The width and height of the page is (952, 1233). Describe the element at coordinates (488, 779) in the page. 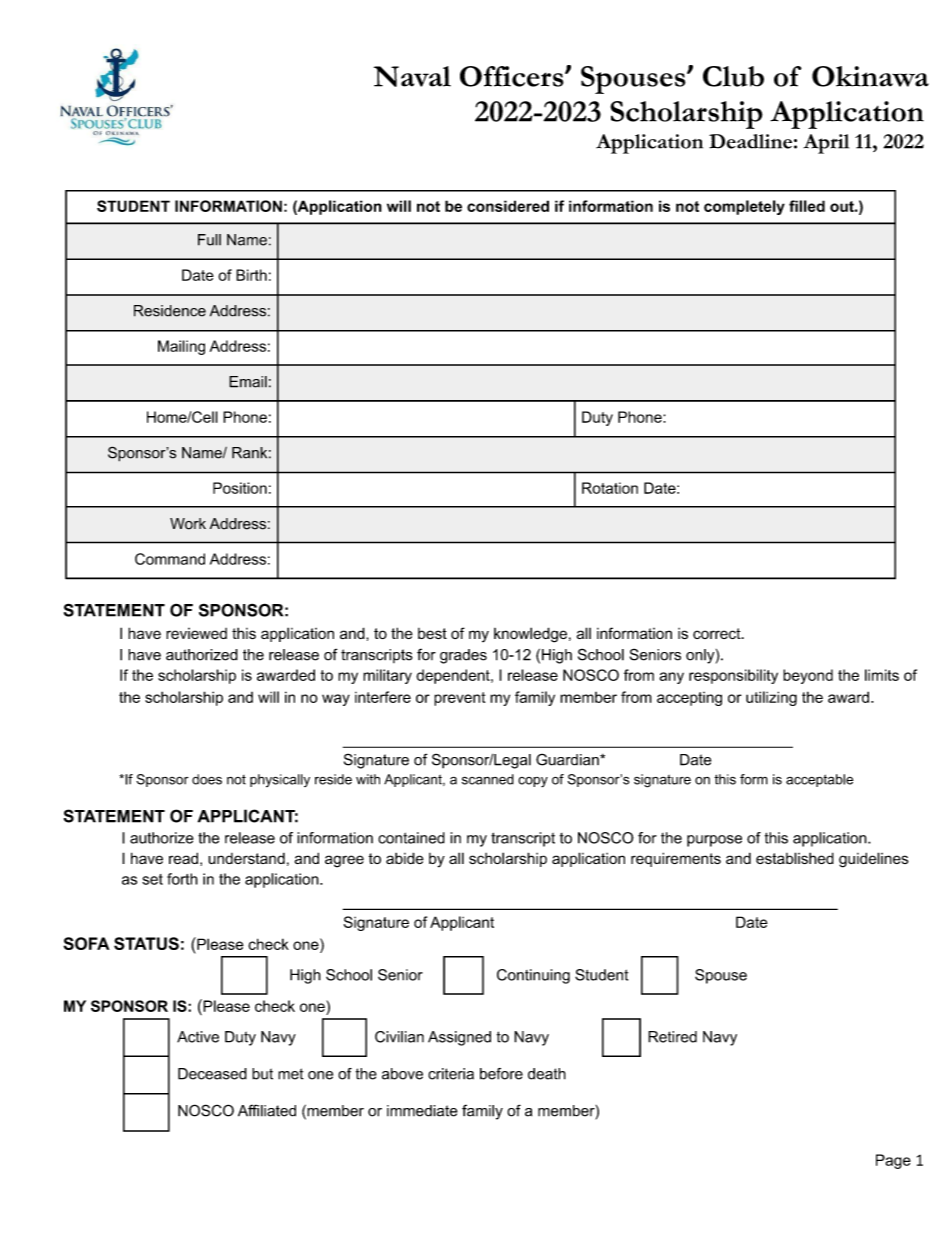

I see `scanned` at that location.
